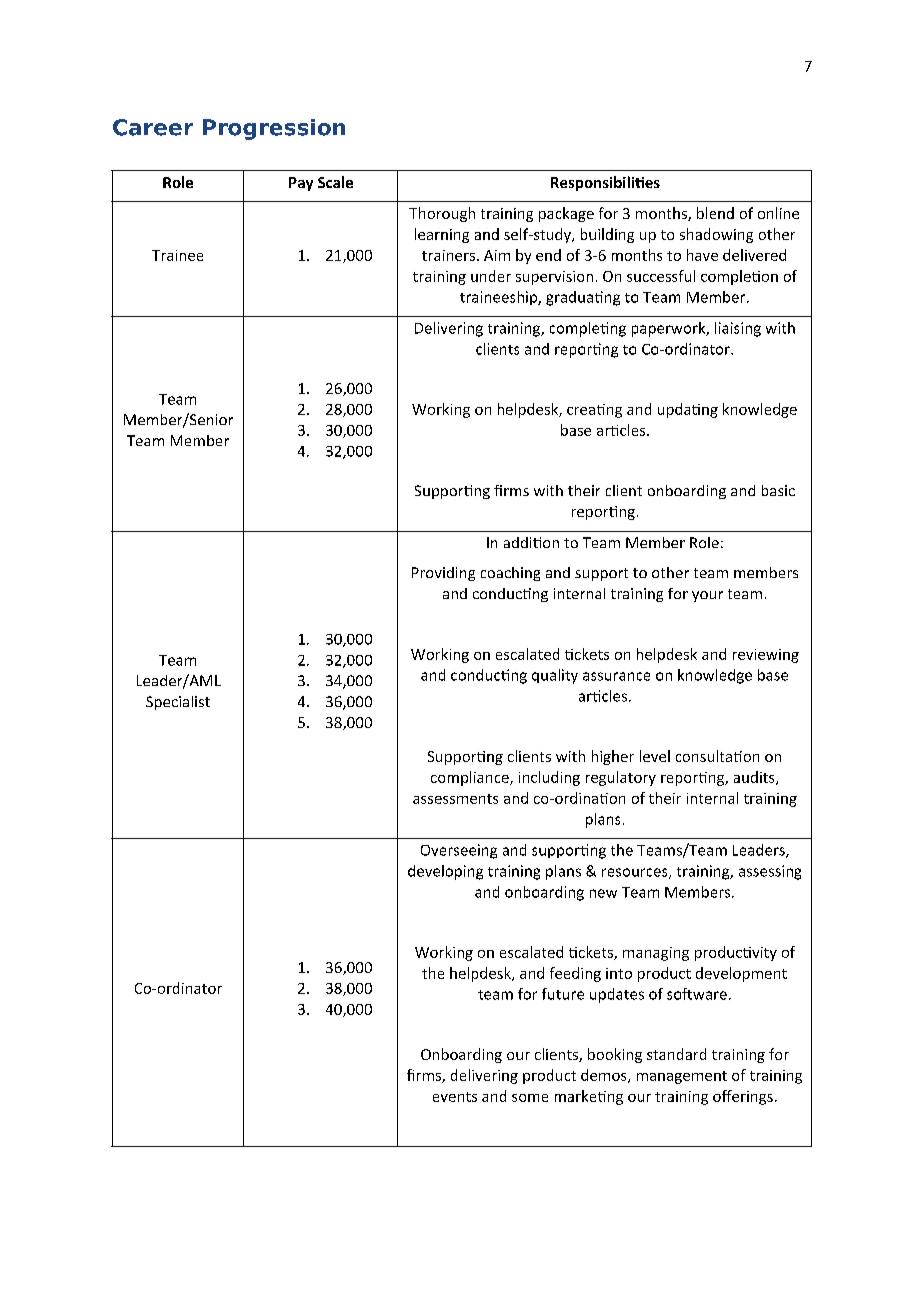 The width and height of the image is (924, 1308). Describe the element at coordinates (442, 214) in the image. I see `Thorough` at that location.
